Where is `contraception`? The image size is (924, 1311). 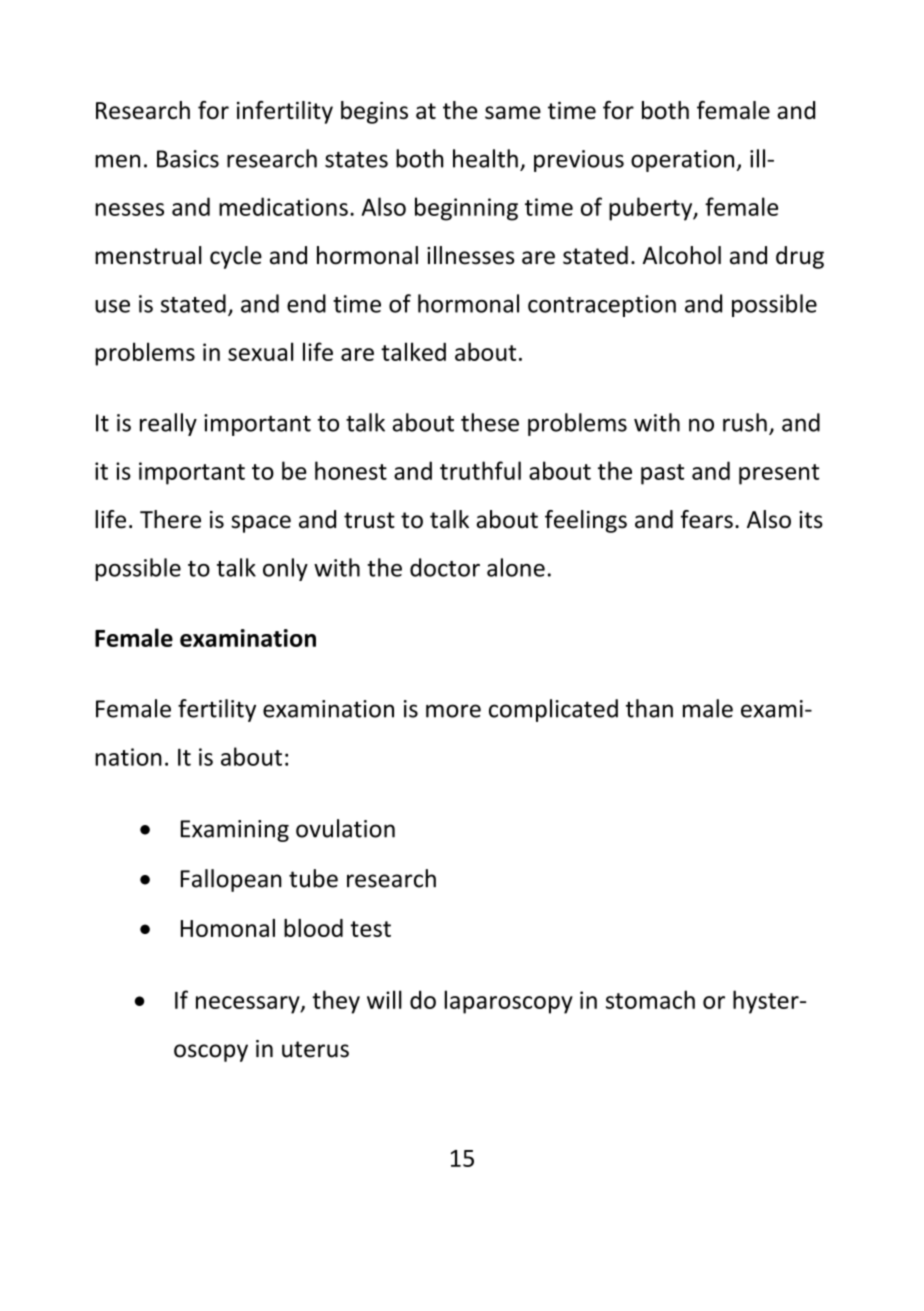
contraception is located at coordinates (602, 306).
